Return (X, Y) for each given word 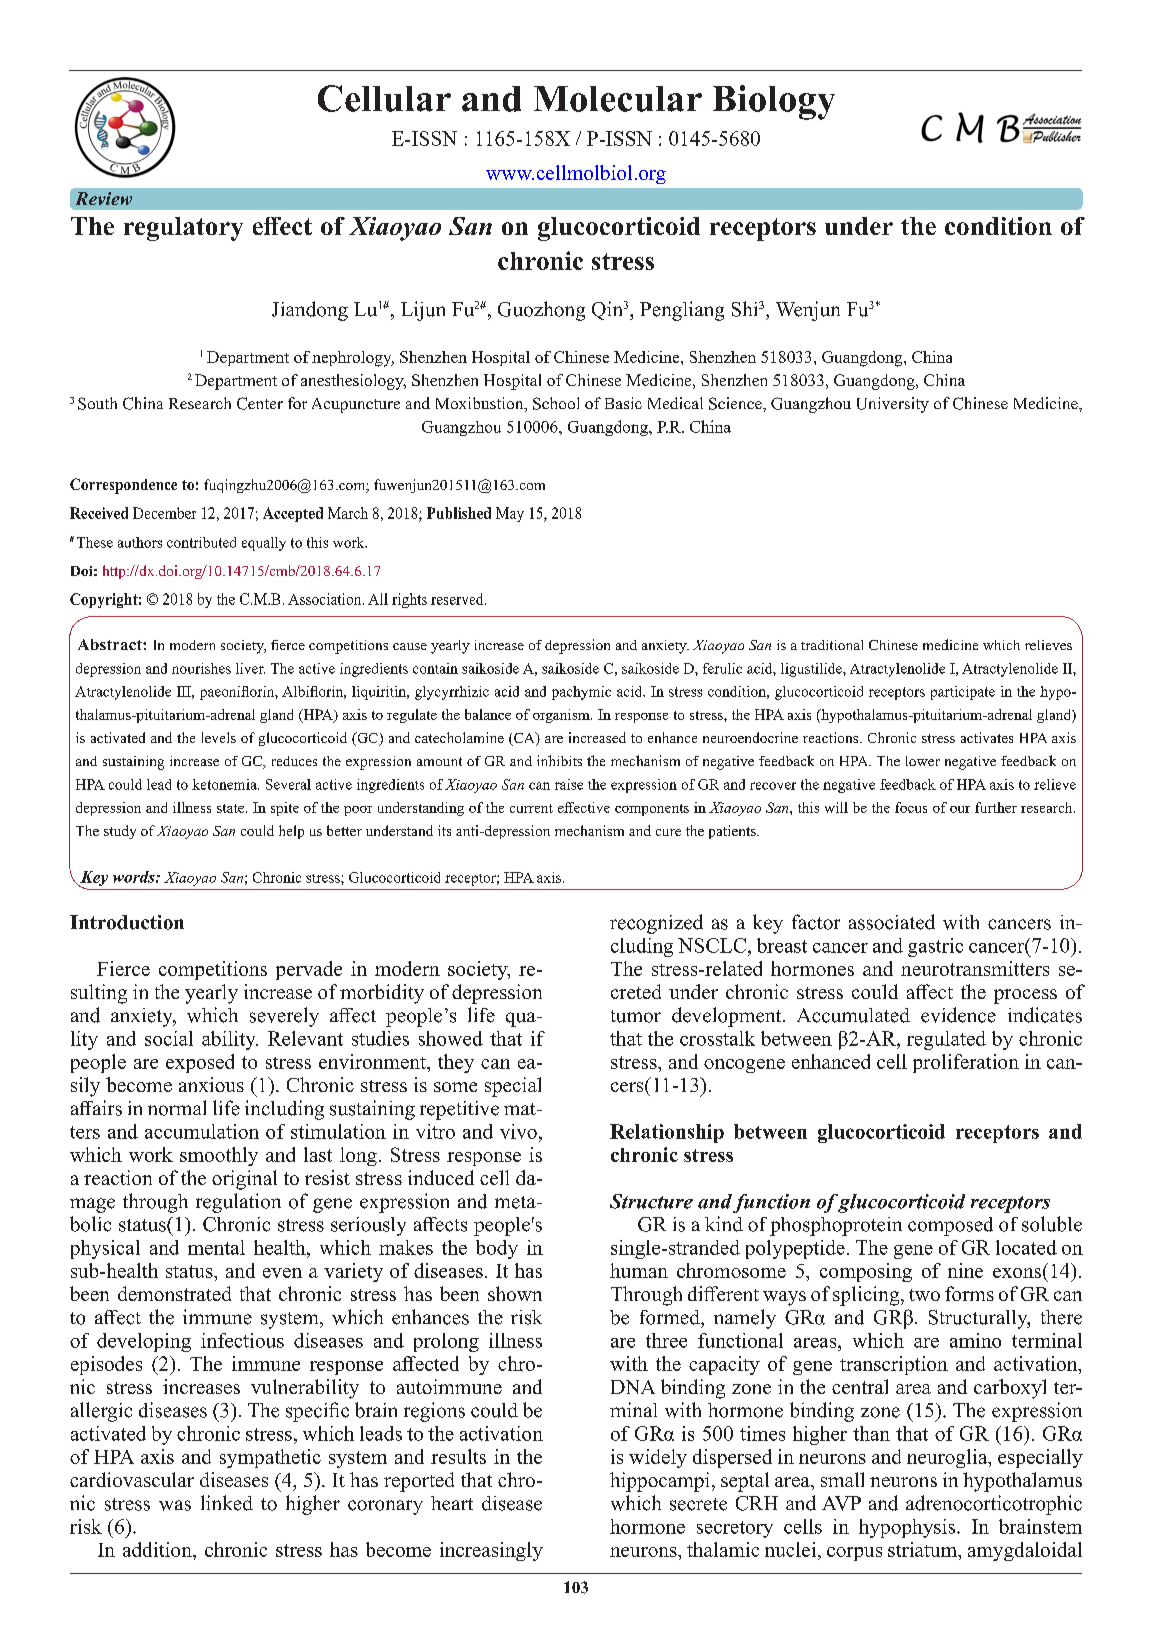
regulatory (183, 229)
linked (227, 1503)
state (232, 808)
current (531, 808)
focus (911, 807)
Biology (774, 102)
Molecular (618, 99)
